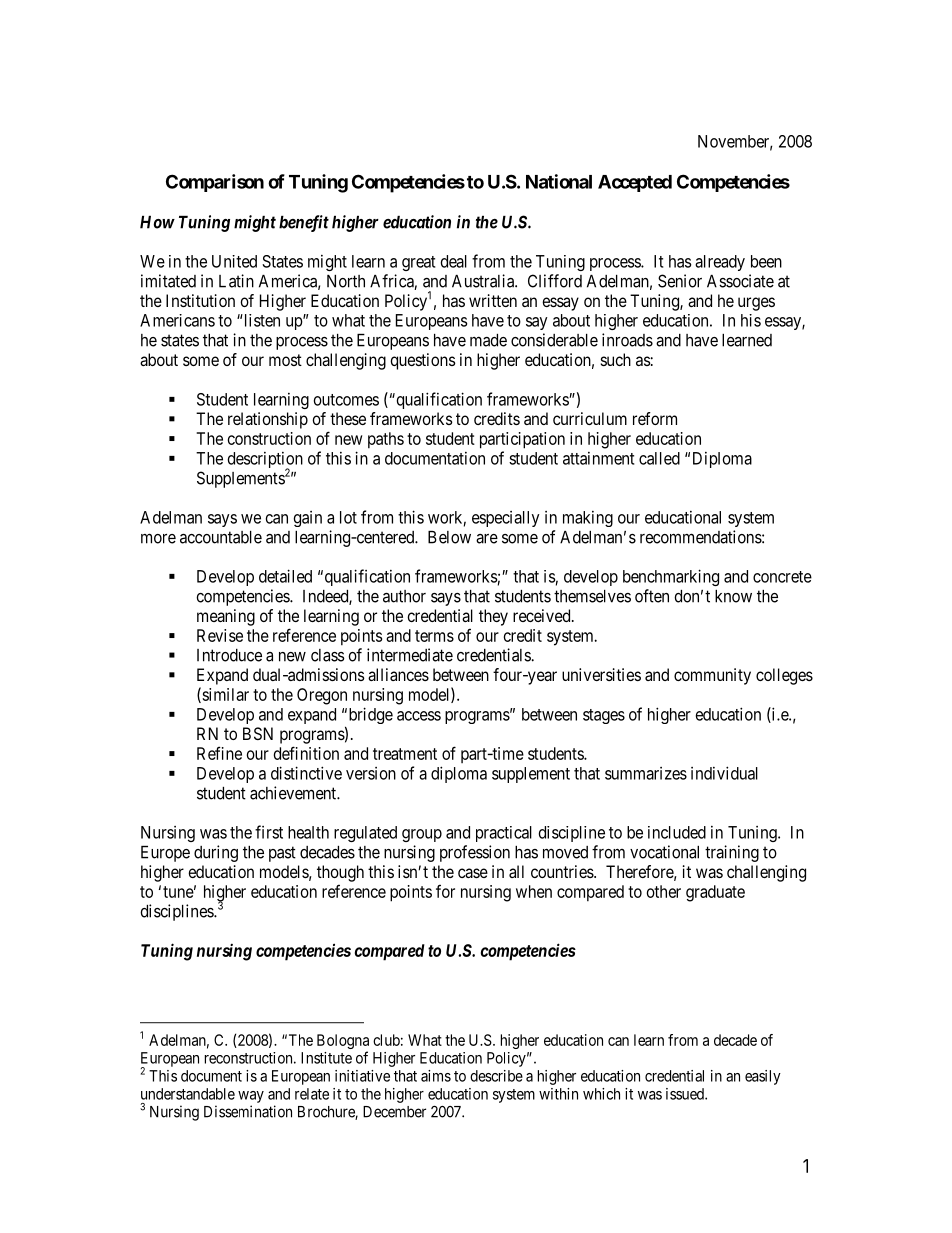 Image resolution: width=952 pixels, height=1233 pixels. I want to click on issued, so click(686, 1094).
